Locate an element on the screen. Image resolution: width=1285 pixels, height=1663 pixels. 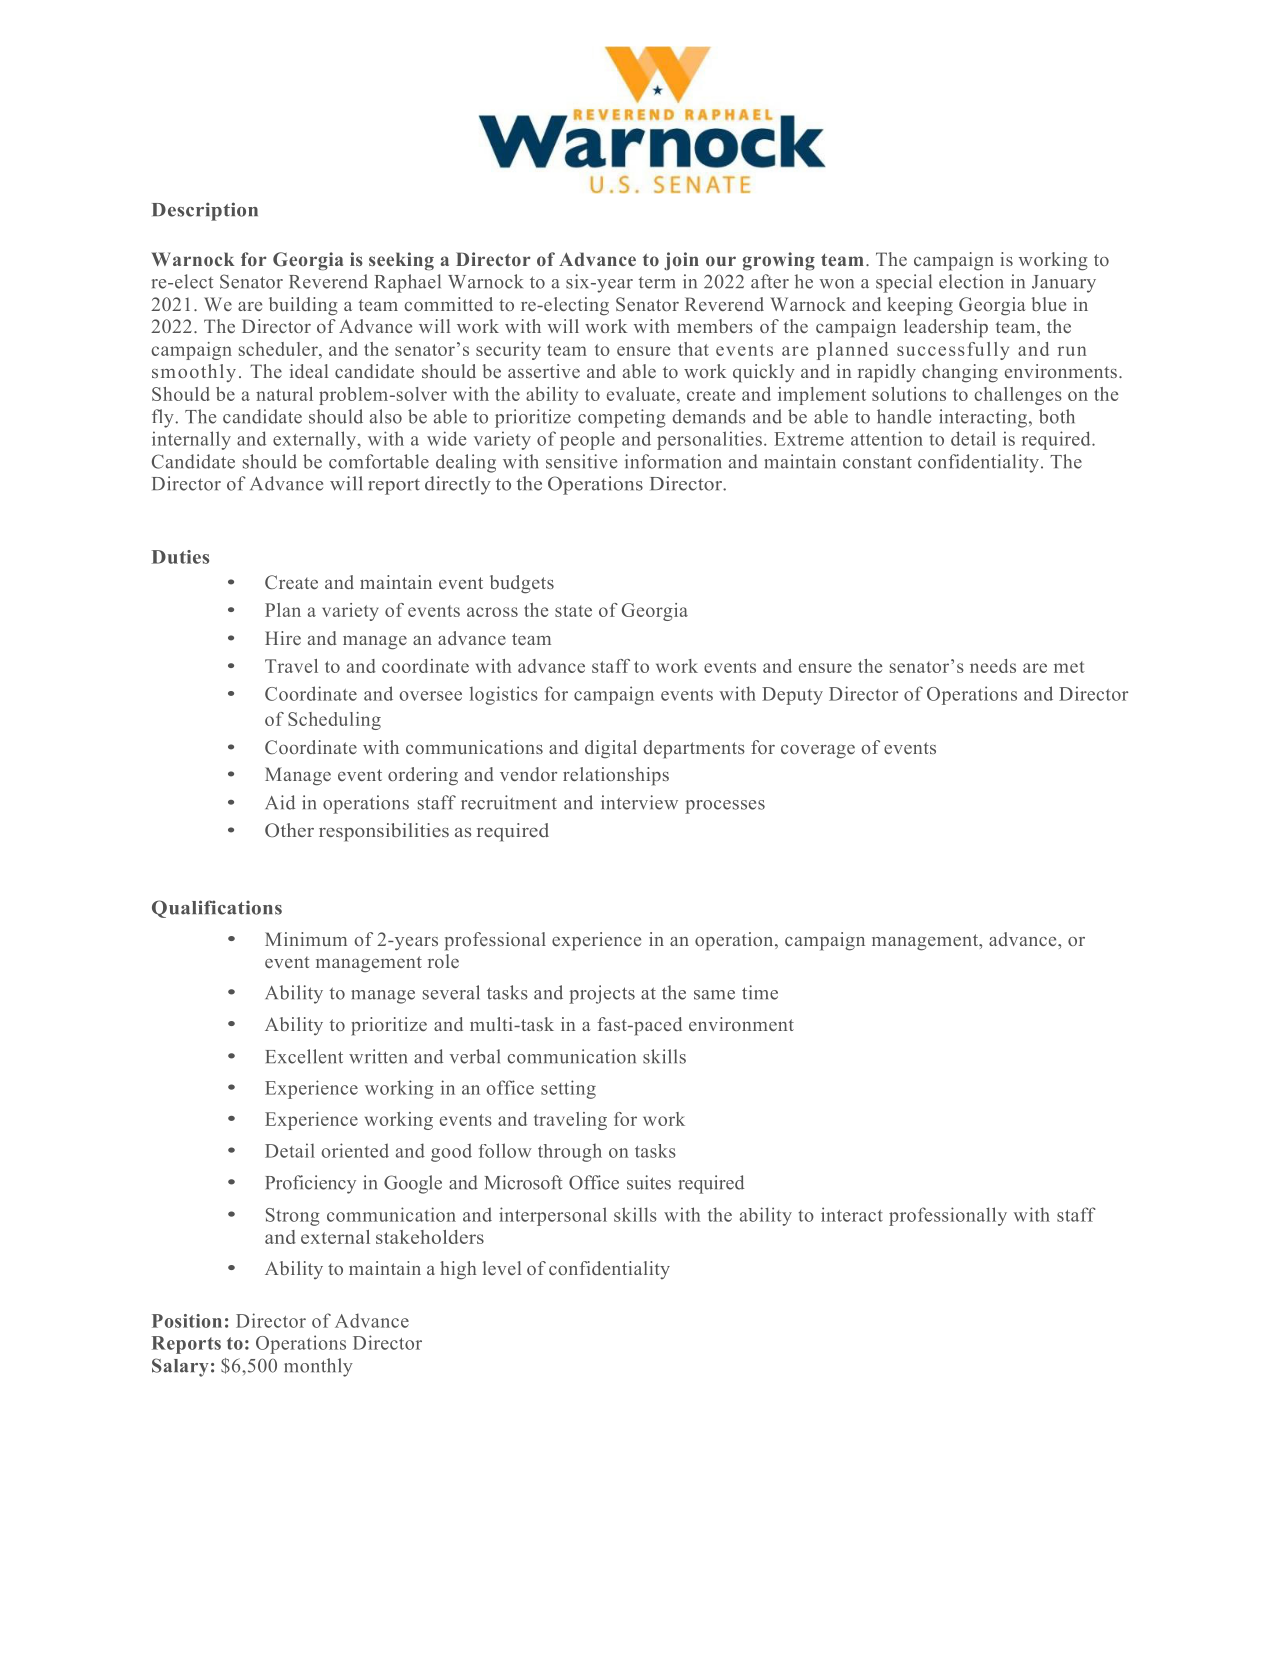
setting is located at coordinates (568, 1089).
